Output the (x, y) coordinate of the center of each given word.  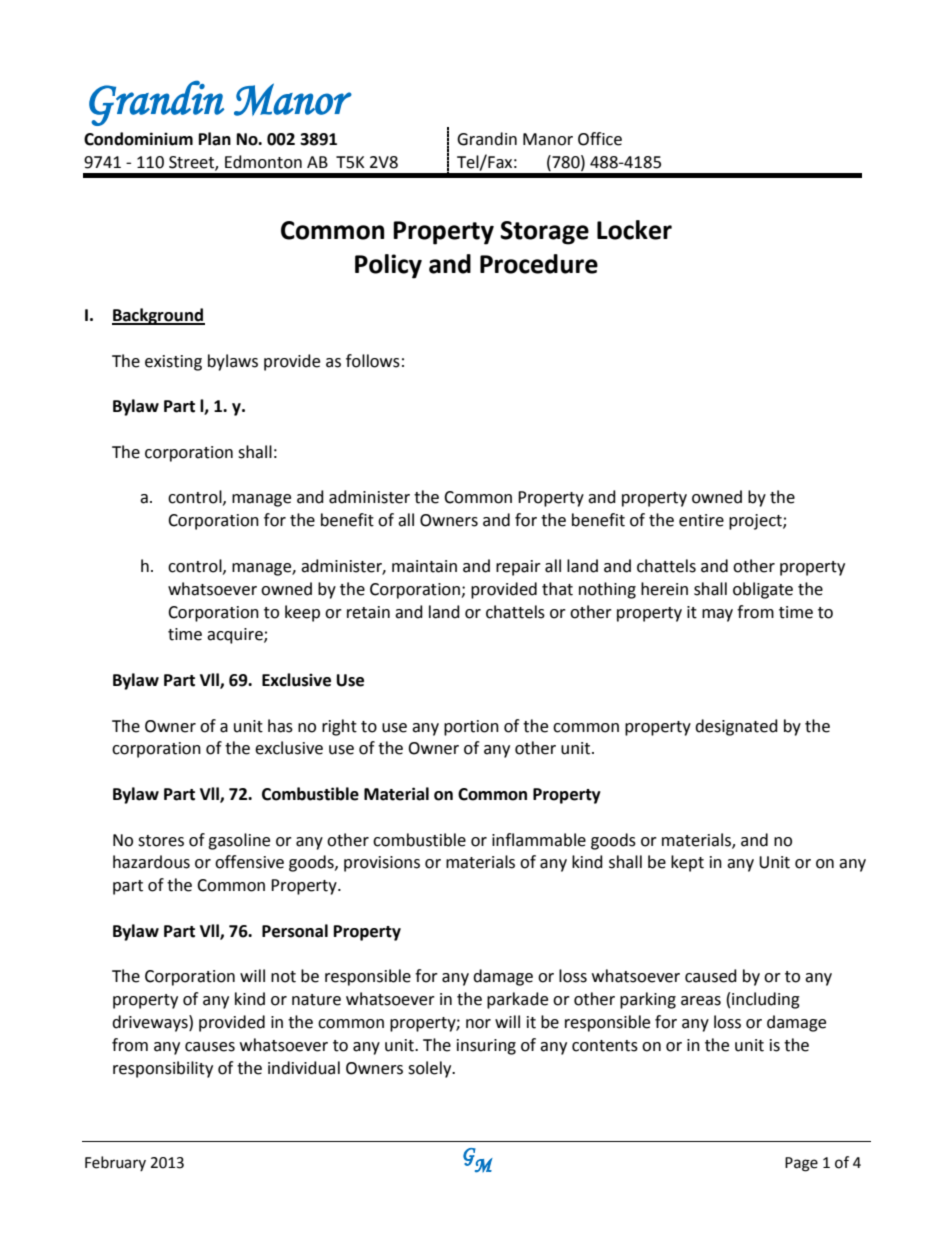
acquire (236, 636)
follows (373, 361)
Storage (544, 233)
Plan (215, 139)
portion (471, 728)
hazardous (151, 862)
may (717, 615)
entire (701, 520)
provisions (382, 864)
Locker (634, 230)
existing (173, 363)
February (115, 1163)
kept (687, 863)
